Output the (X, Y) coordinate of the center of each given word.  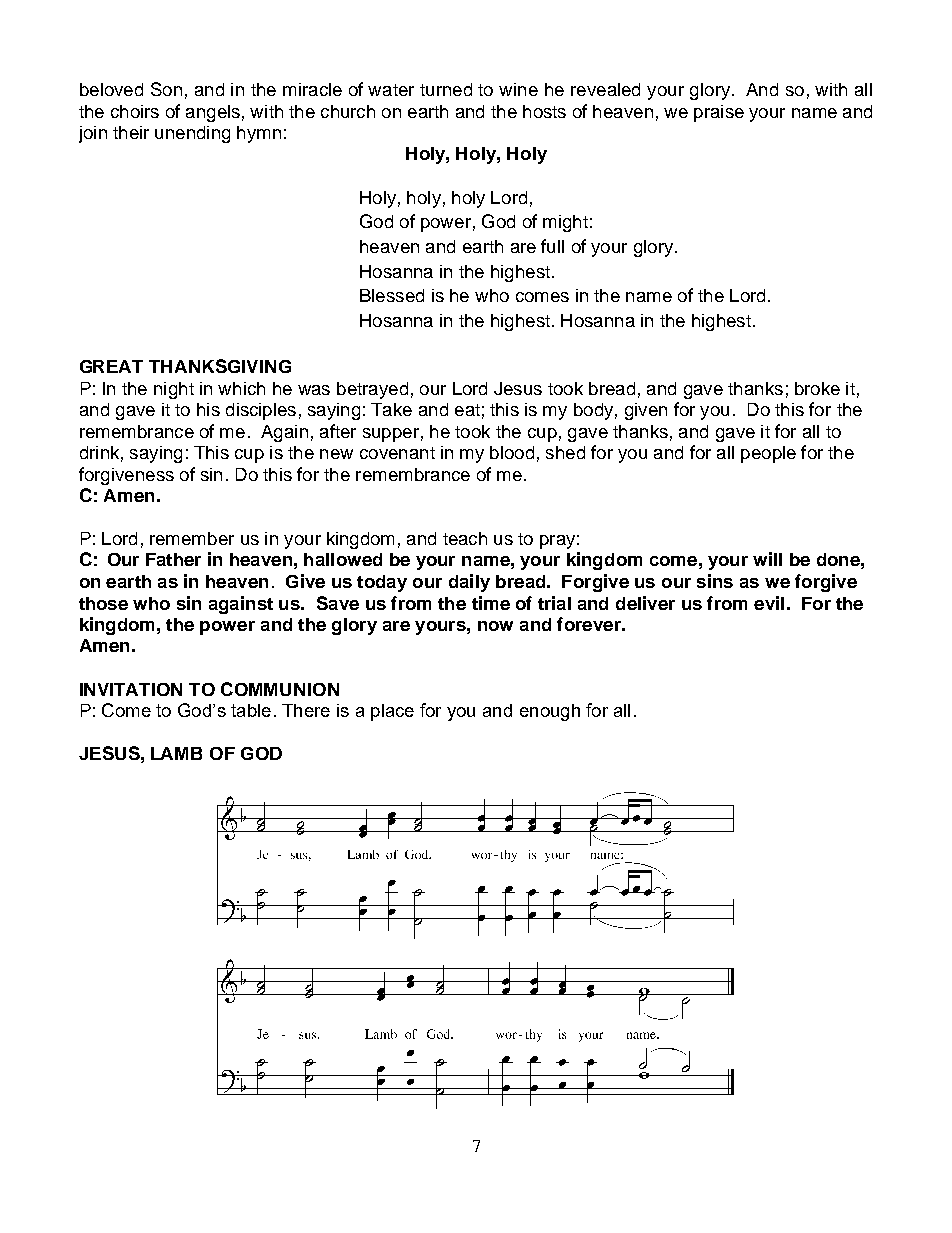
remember (192, 538)
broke (817, 388)
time (491, 603)
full (552, 246)
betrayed (372, 390)
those (103, 603)
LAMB (176, 753)
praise (719, 113)
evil (769, 603)
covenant (397, 453)
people (768, 454)
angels (213, 113)
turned (446, 89)
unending (192, 134)
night (174, 390)
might (565, 223)
